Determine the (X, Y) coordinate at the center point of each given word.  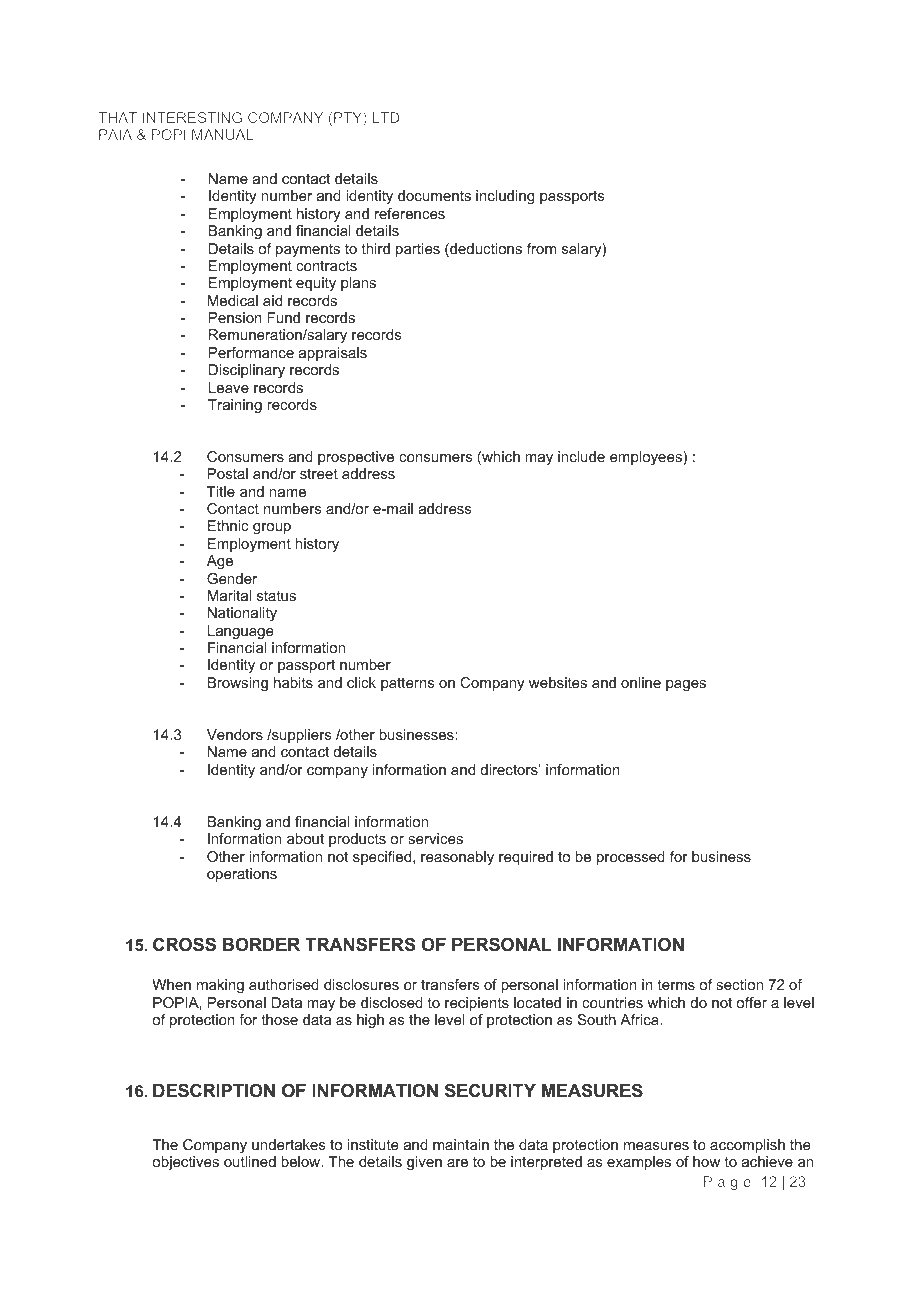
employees (647, 458)
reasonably (457, 858)
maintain (461, 1144)
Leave (229, 387)
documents (434, 195)
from (541, 248)
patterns (408, 684)
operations (242, 875)
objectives (185, 1163)
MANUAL (223, 134)
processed (631, 858)
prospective (356, 458)
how (706, 1161)
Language (241, 632)
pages (686, 685)
